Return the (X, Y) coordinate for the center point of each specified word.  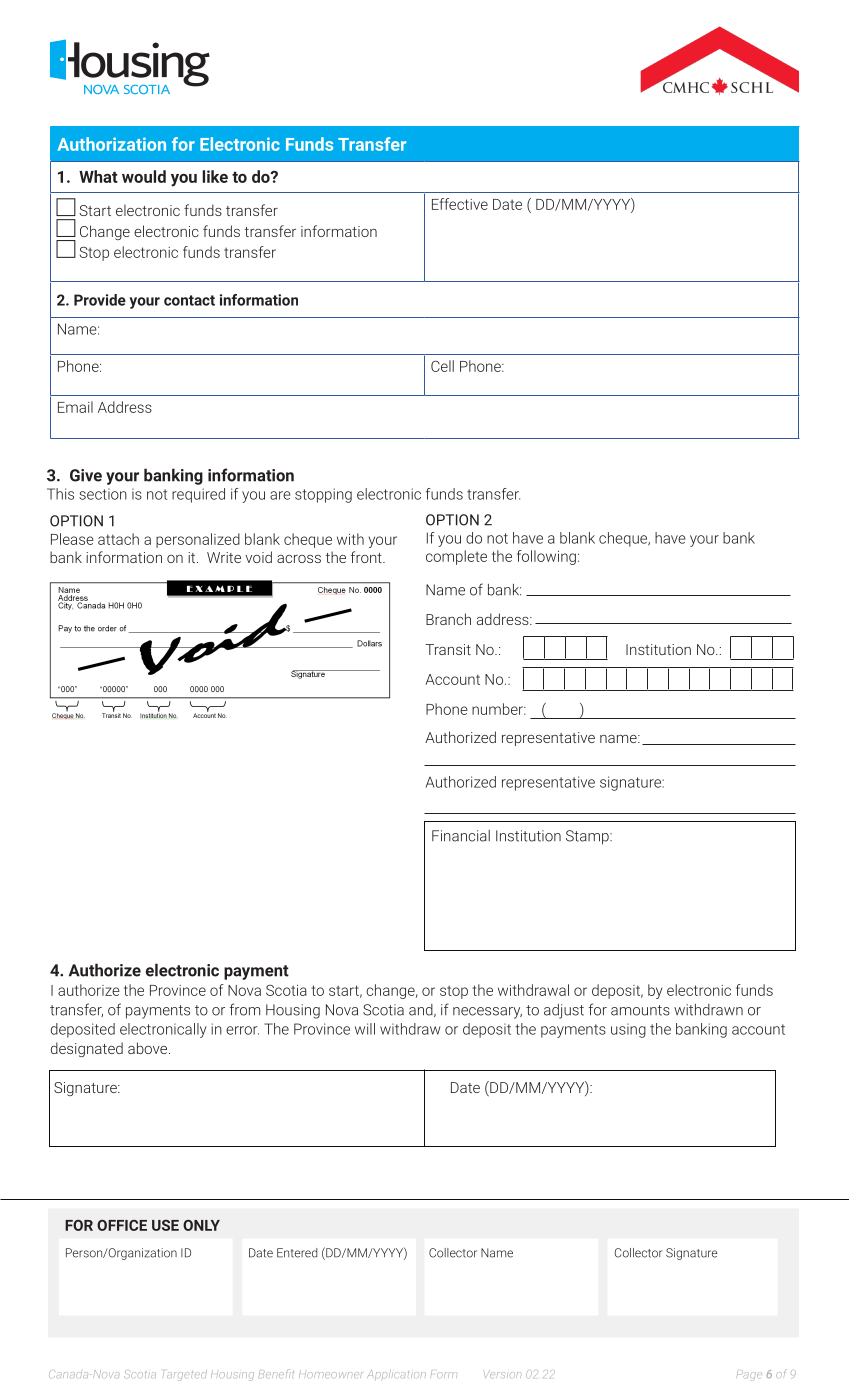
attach (118, 539)
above (149, 1048)
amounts (640, 1010)
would (144, 176)
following (546, 557)
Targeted (185, 1375)
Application (396, 1374)
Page (749, 1376)
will (365, 1029)
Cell (442, 366)
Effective (460, 204)
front (367, 557)
